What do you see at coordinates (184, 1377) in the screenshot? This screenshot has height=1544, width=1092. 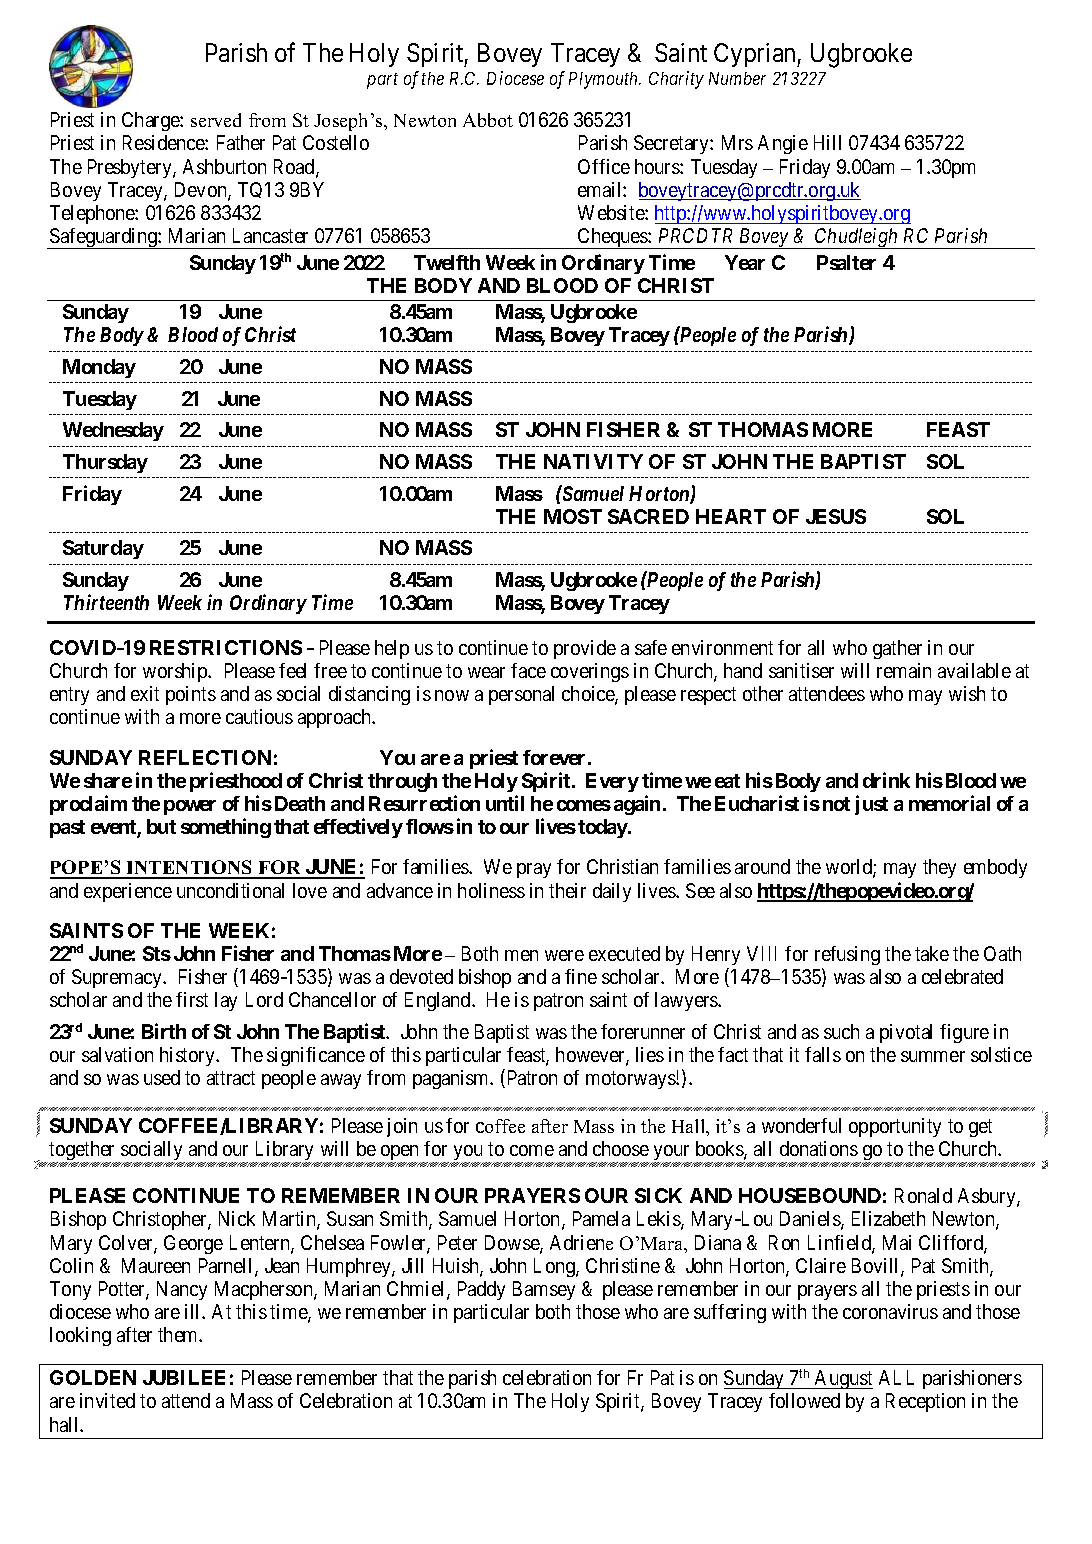 I see `JUBILEE` at bounding box center [184, 1377].
